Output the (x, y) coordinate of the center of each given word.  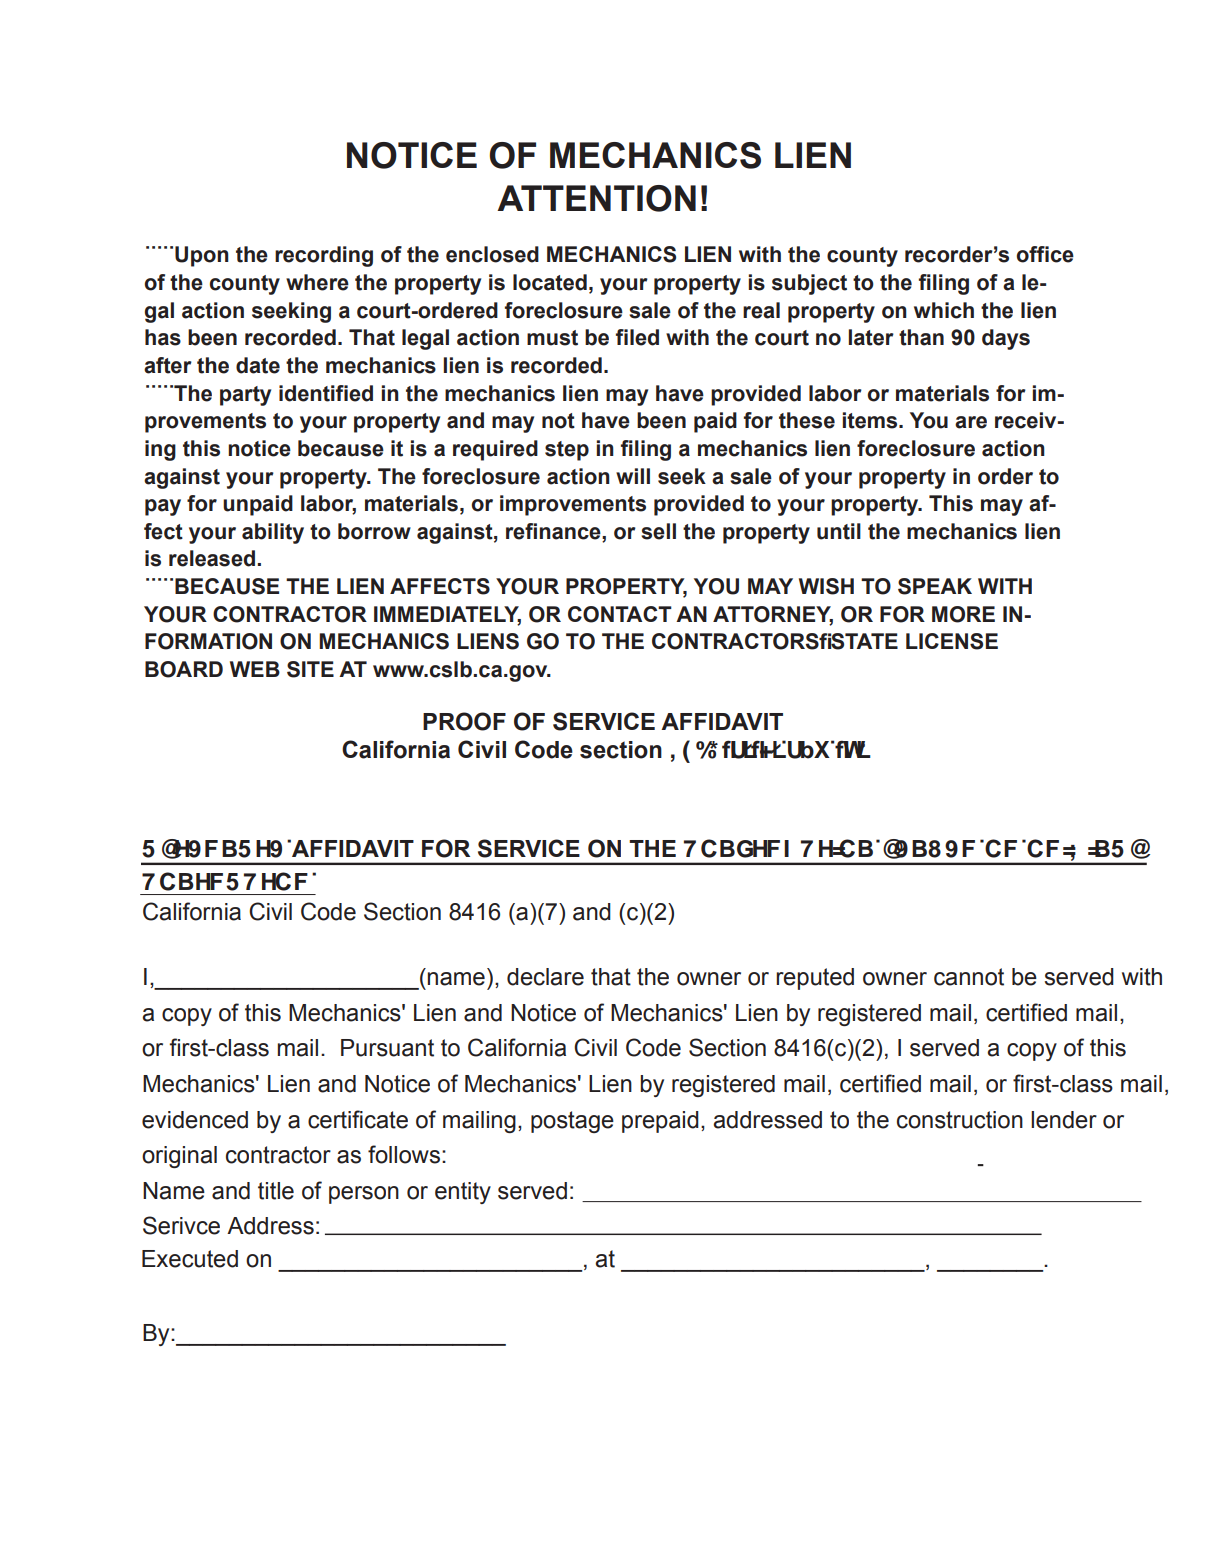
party (245, 396)
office (1045, 254)
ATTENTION (596, 198)
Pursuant (387, 1048)
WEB (255, 669)
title (276, 1191)
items (871, 420)
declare (545, 977)
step (567, 451)
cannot (969, 977)
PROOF (464, 721)
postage (572, 1122)
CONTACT (620, 614)
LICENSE (952, 641)
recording (324, 256)
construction (960, 1120)
